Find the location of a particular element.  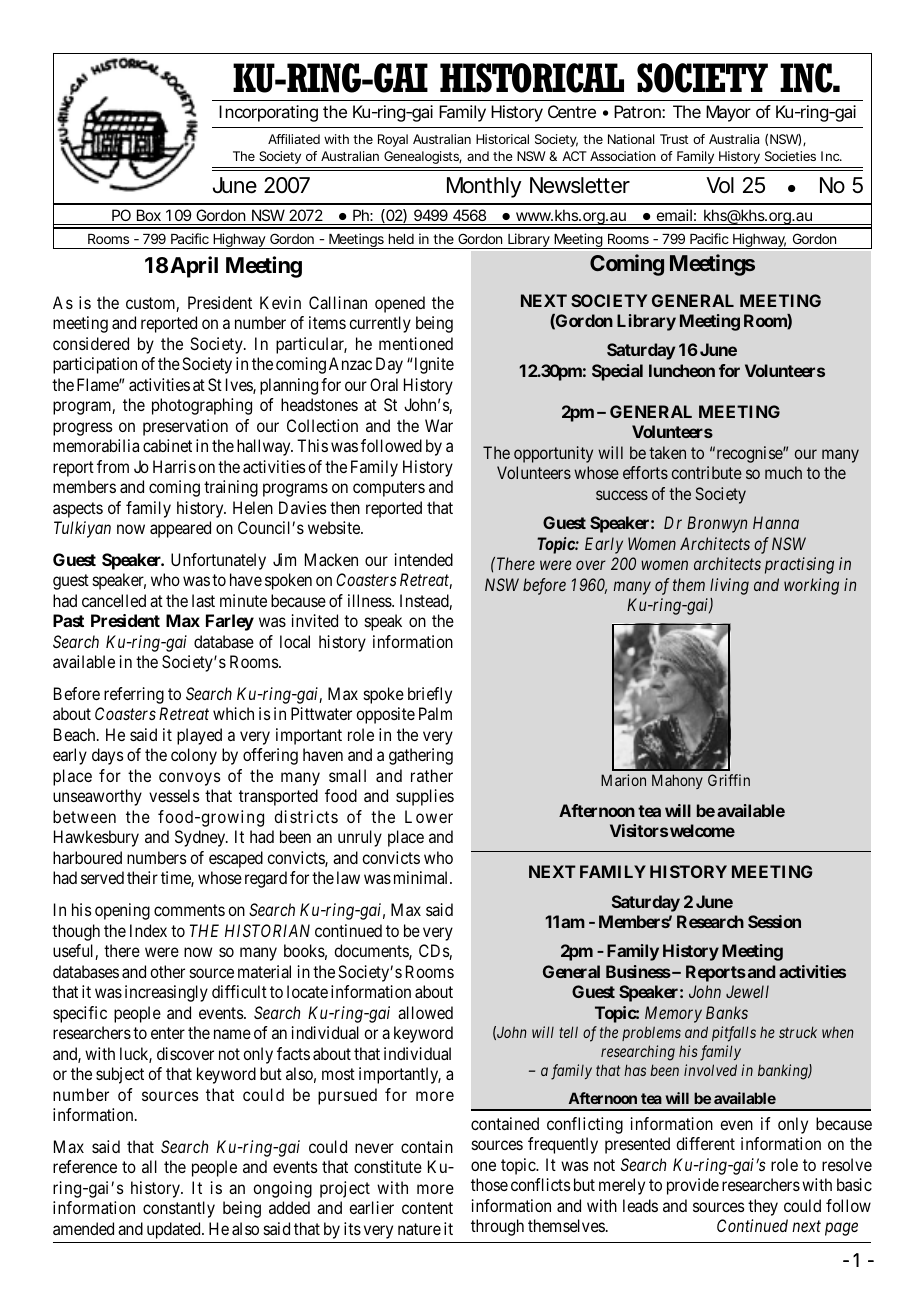

allowed is located at coordinates (425, 1012).
